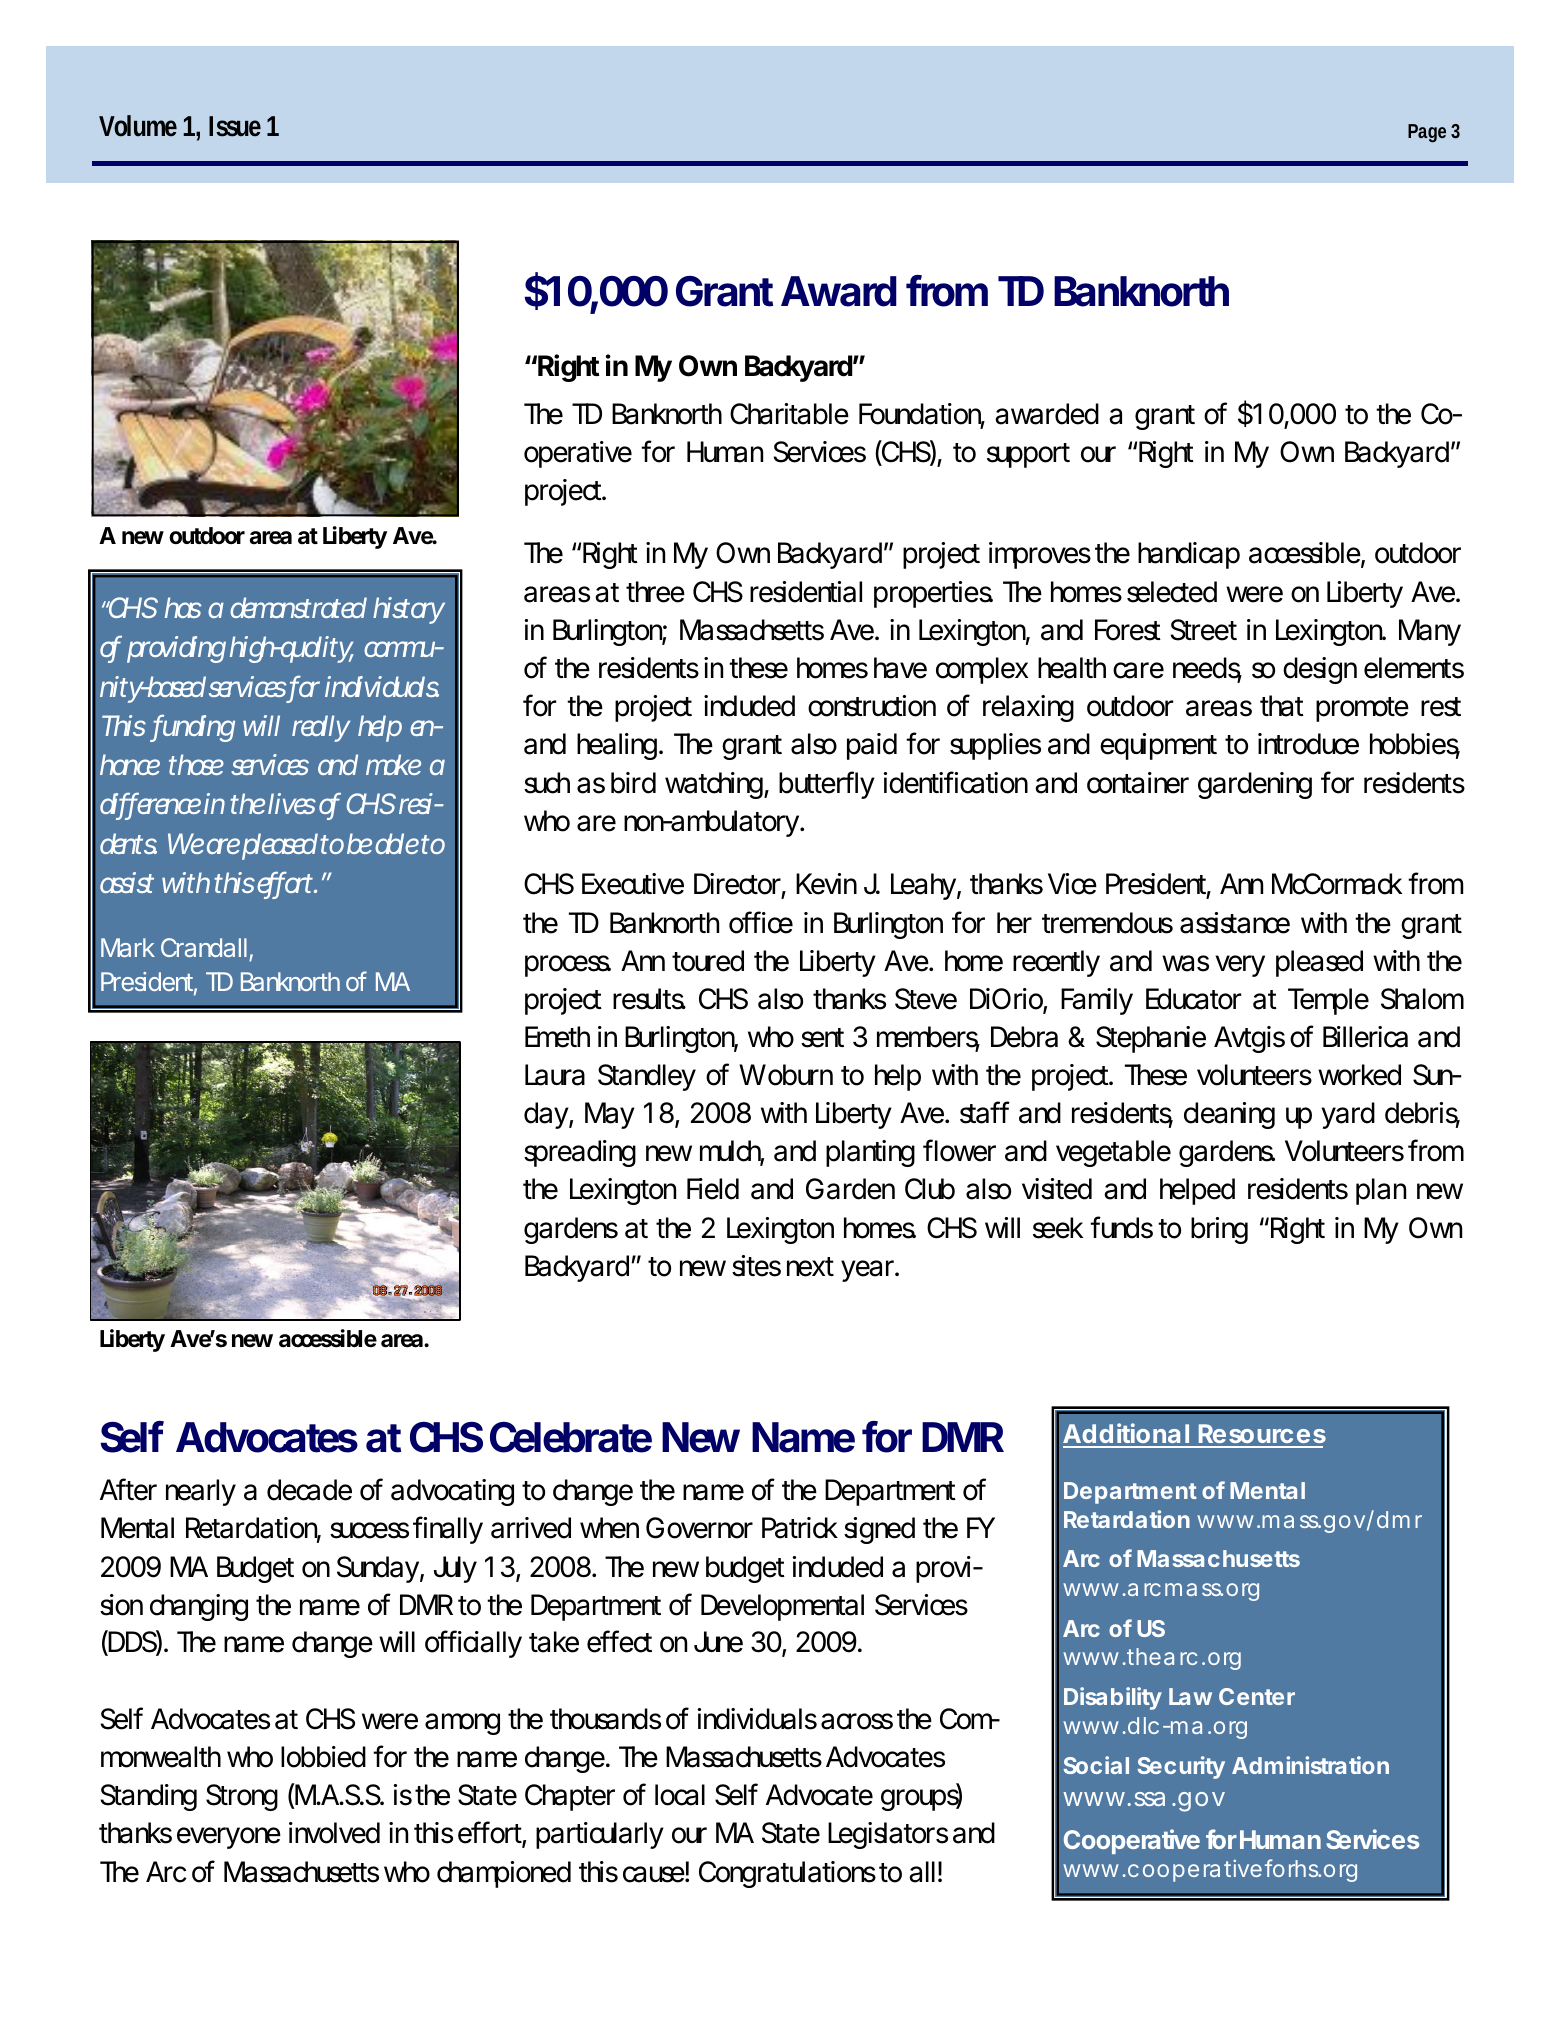 Image resolution: width=1560 pixels, height=2018 pixels. What do you see at coordinates (235, 126) in the screenshot?
I see `Issue` at bounding box center [235, 126].
